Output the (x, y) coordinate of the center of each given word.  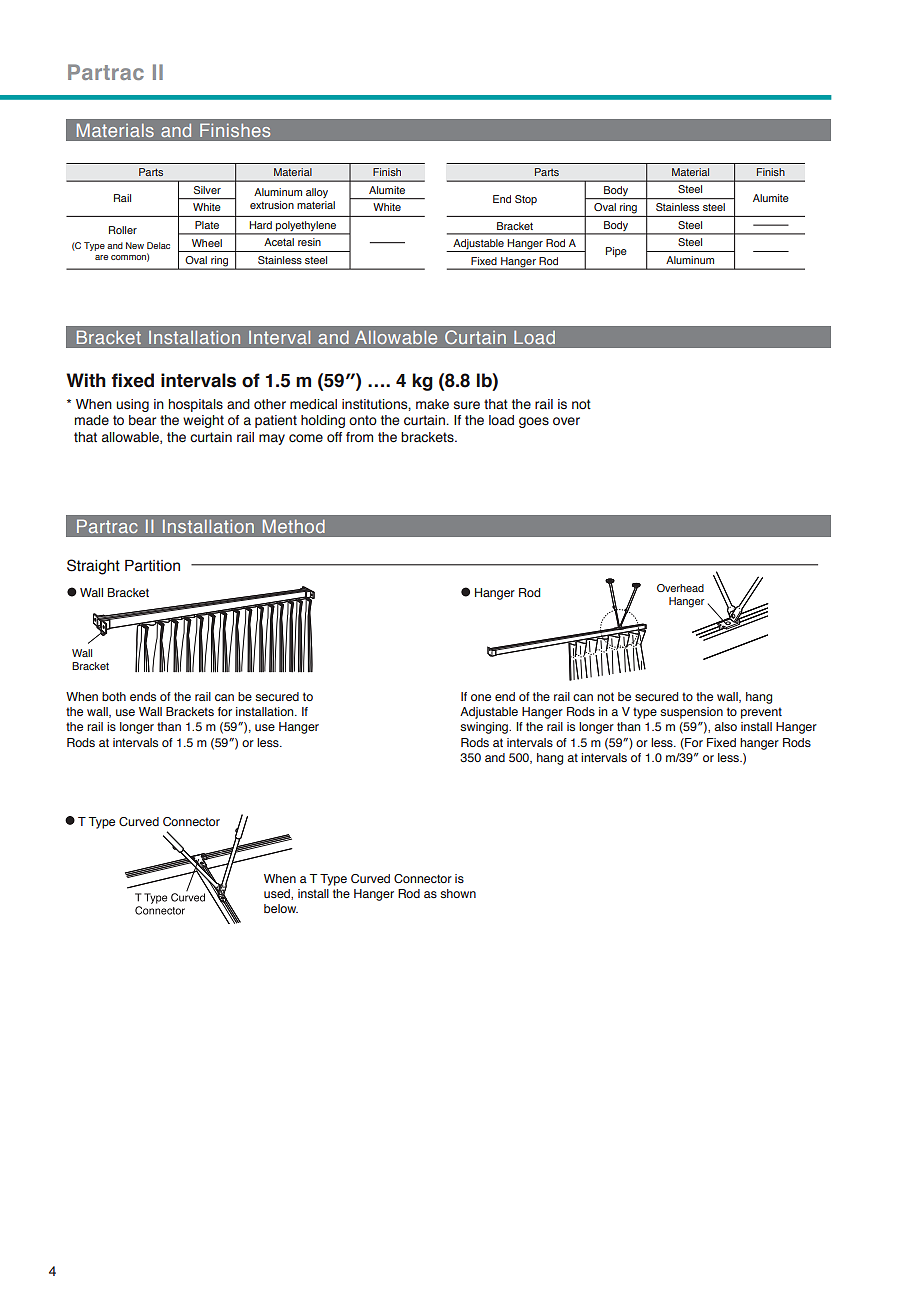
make (432, 404)
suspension (691, 713)
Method (294, 526)
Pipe (616, 252)
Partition (152, 566)
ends (143, 696)
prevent (761, 713)
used (278, 894)
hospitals (196, 405)
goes (534, 422)
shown (458, 893)
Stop (526, 200)
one (481, 697)
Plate (207, 225)
